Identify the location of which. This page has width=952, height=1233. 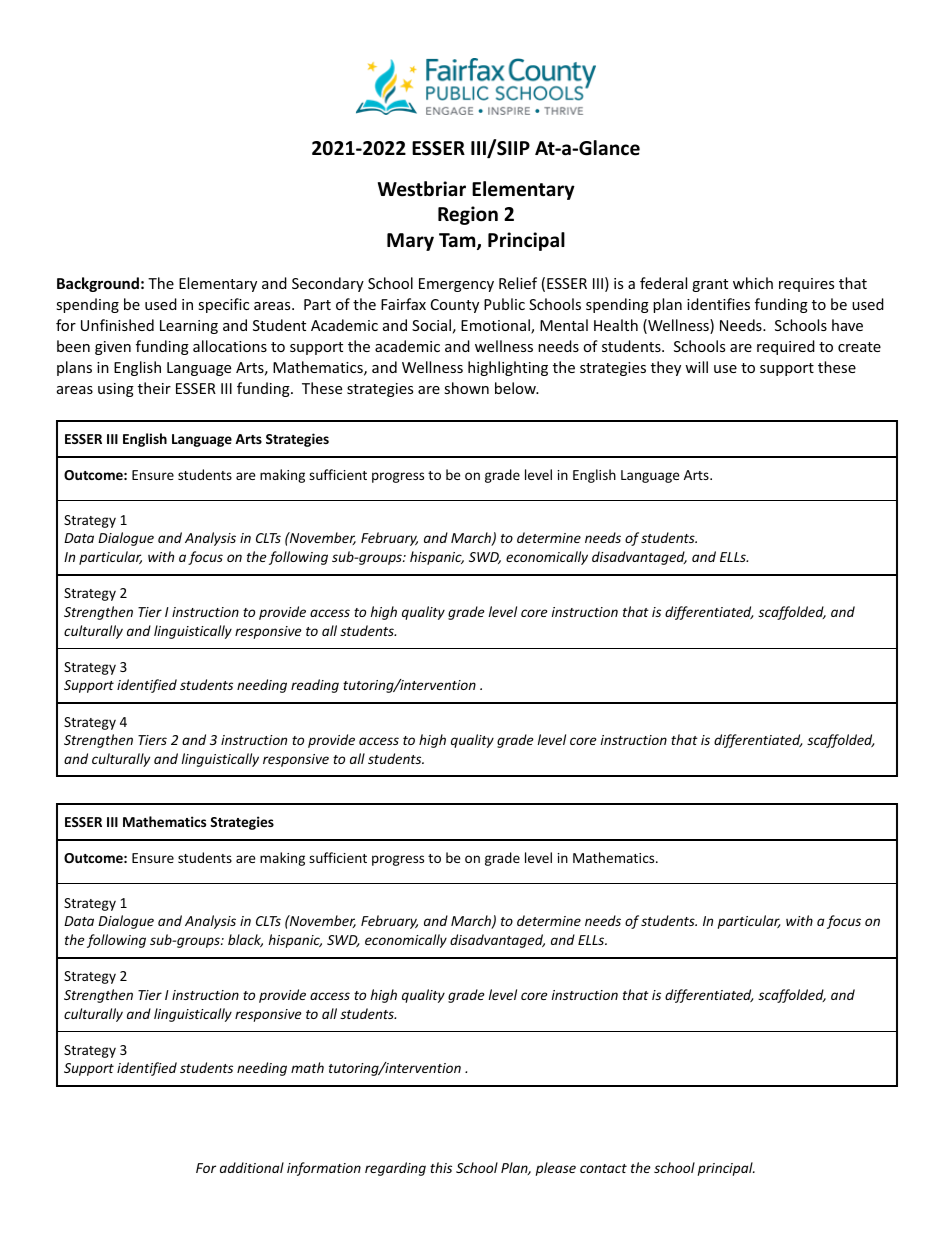
(753, 283).
